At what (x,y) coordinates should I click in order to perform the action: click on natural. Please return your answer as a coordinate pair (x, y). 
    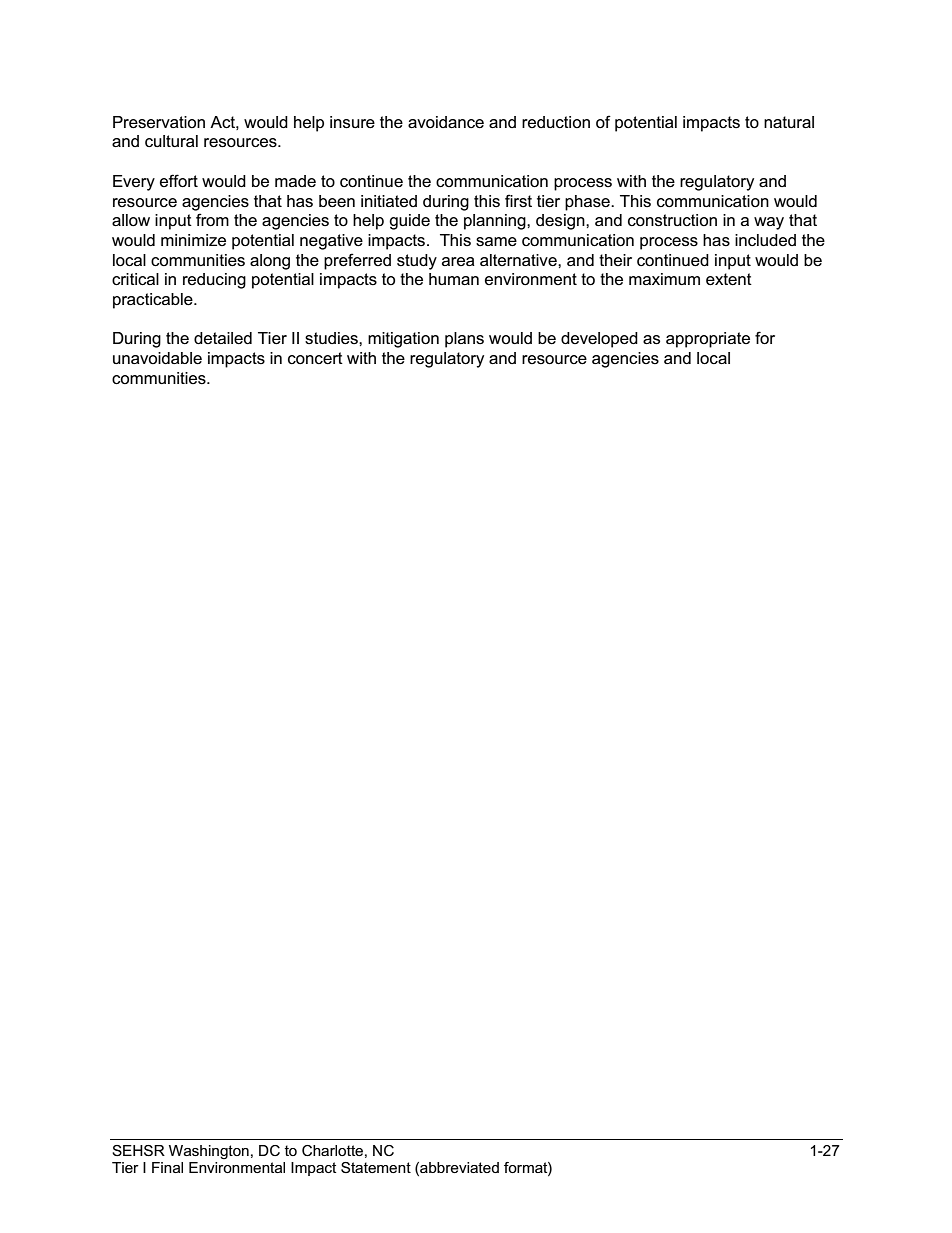
    Looking at the image, I should click on (789, 122).
